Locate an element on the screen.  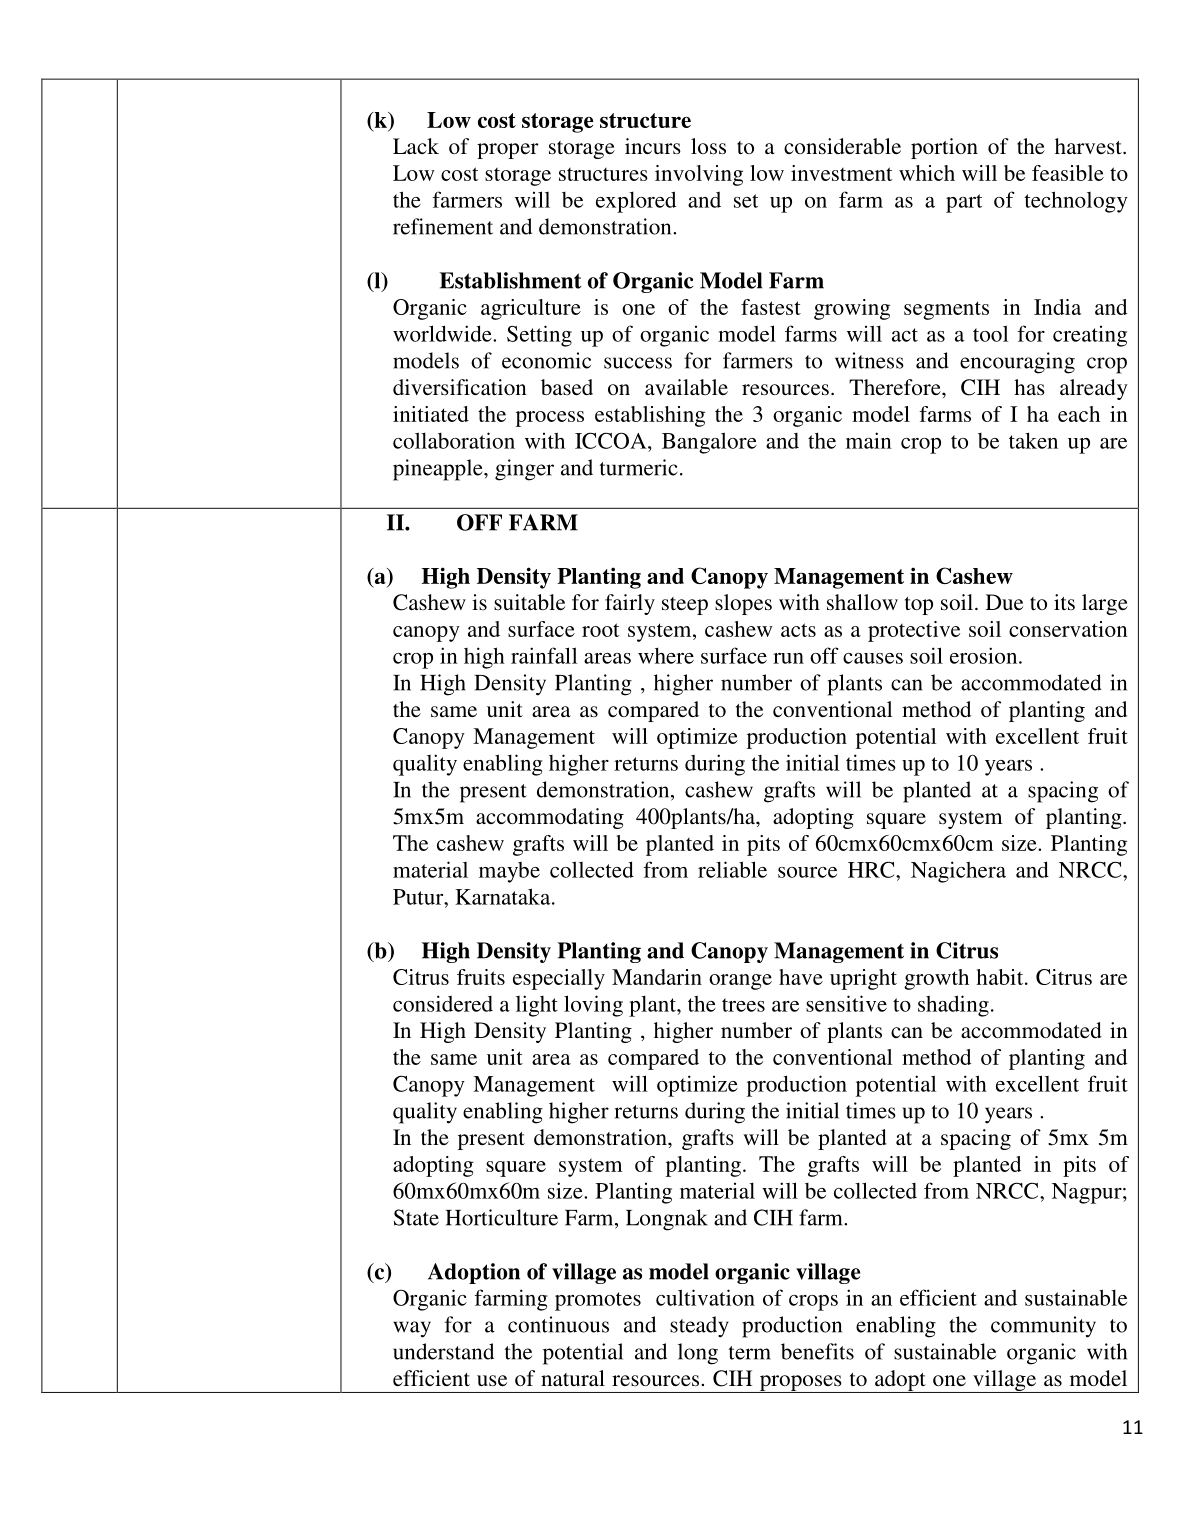
reliable is located at coordinates (732, 869).
